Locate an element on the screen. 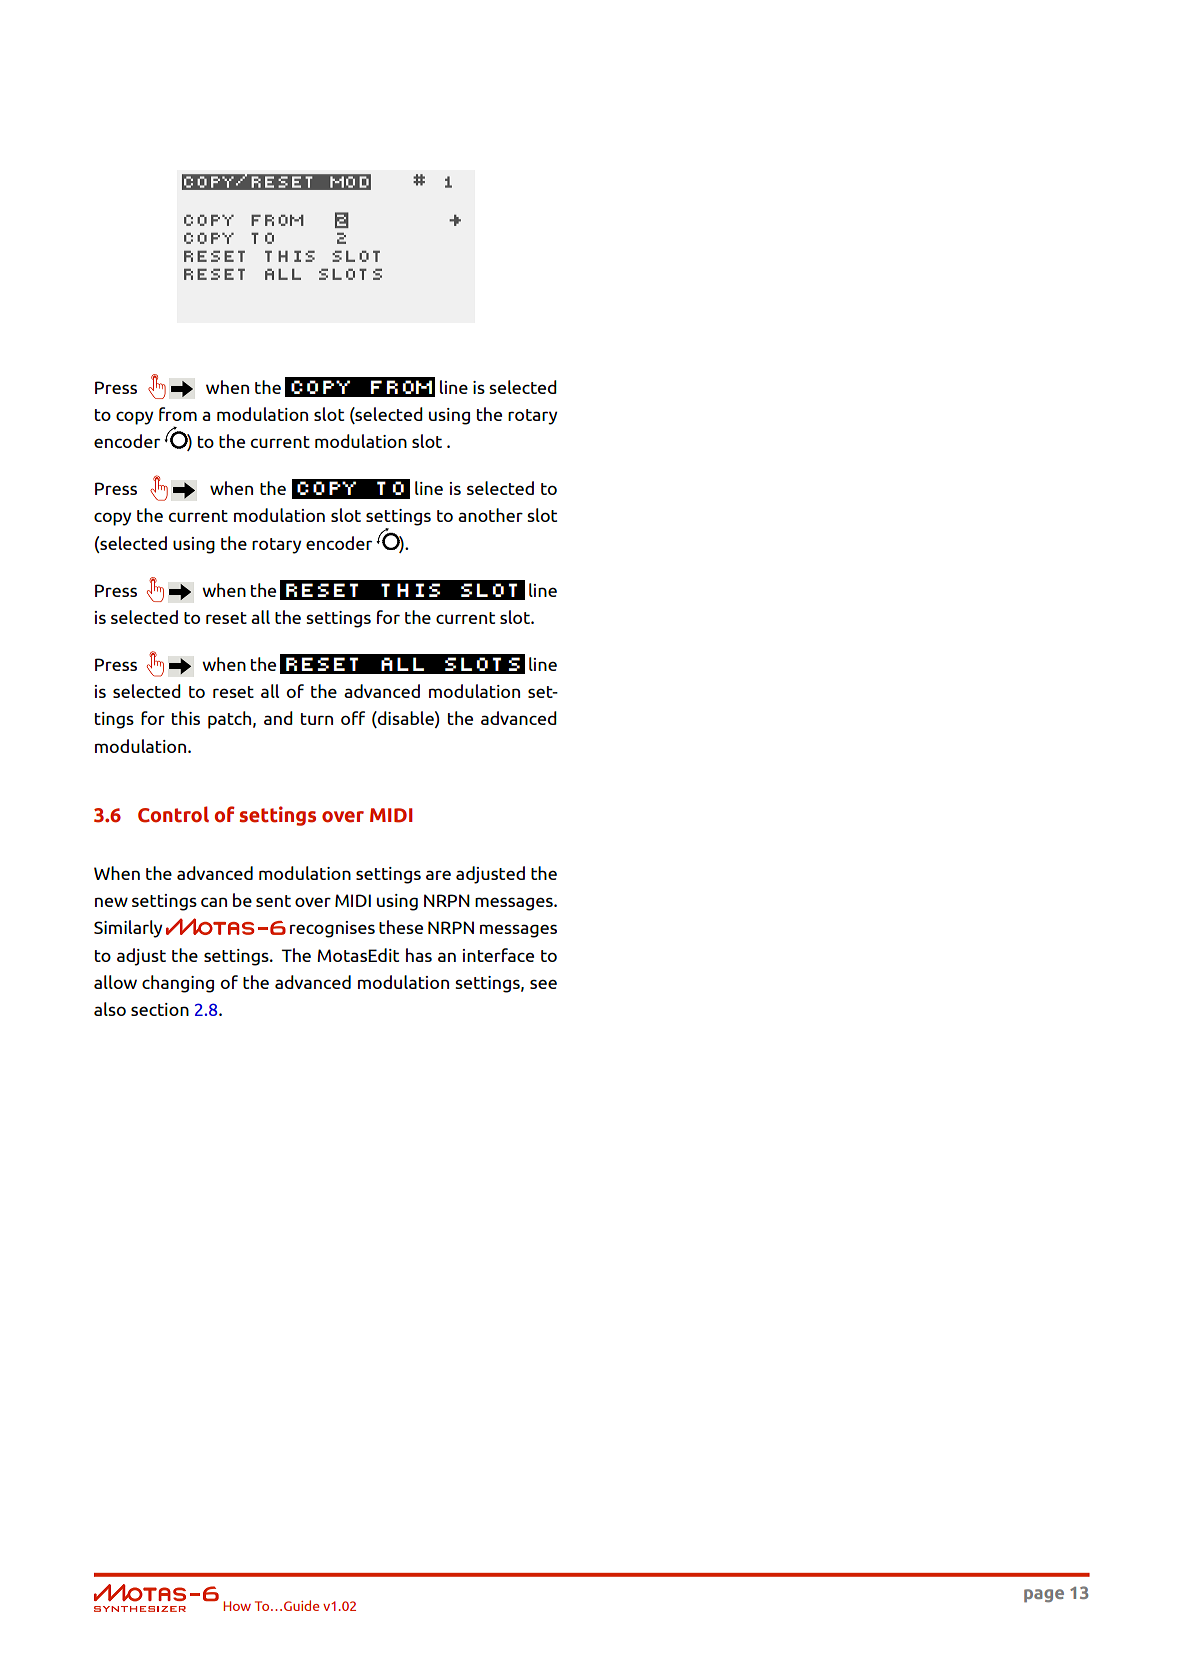  off is located at coordinates (353, 718).
